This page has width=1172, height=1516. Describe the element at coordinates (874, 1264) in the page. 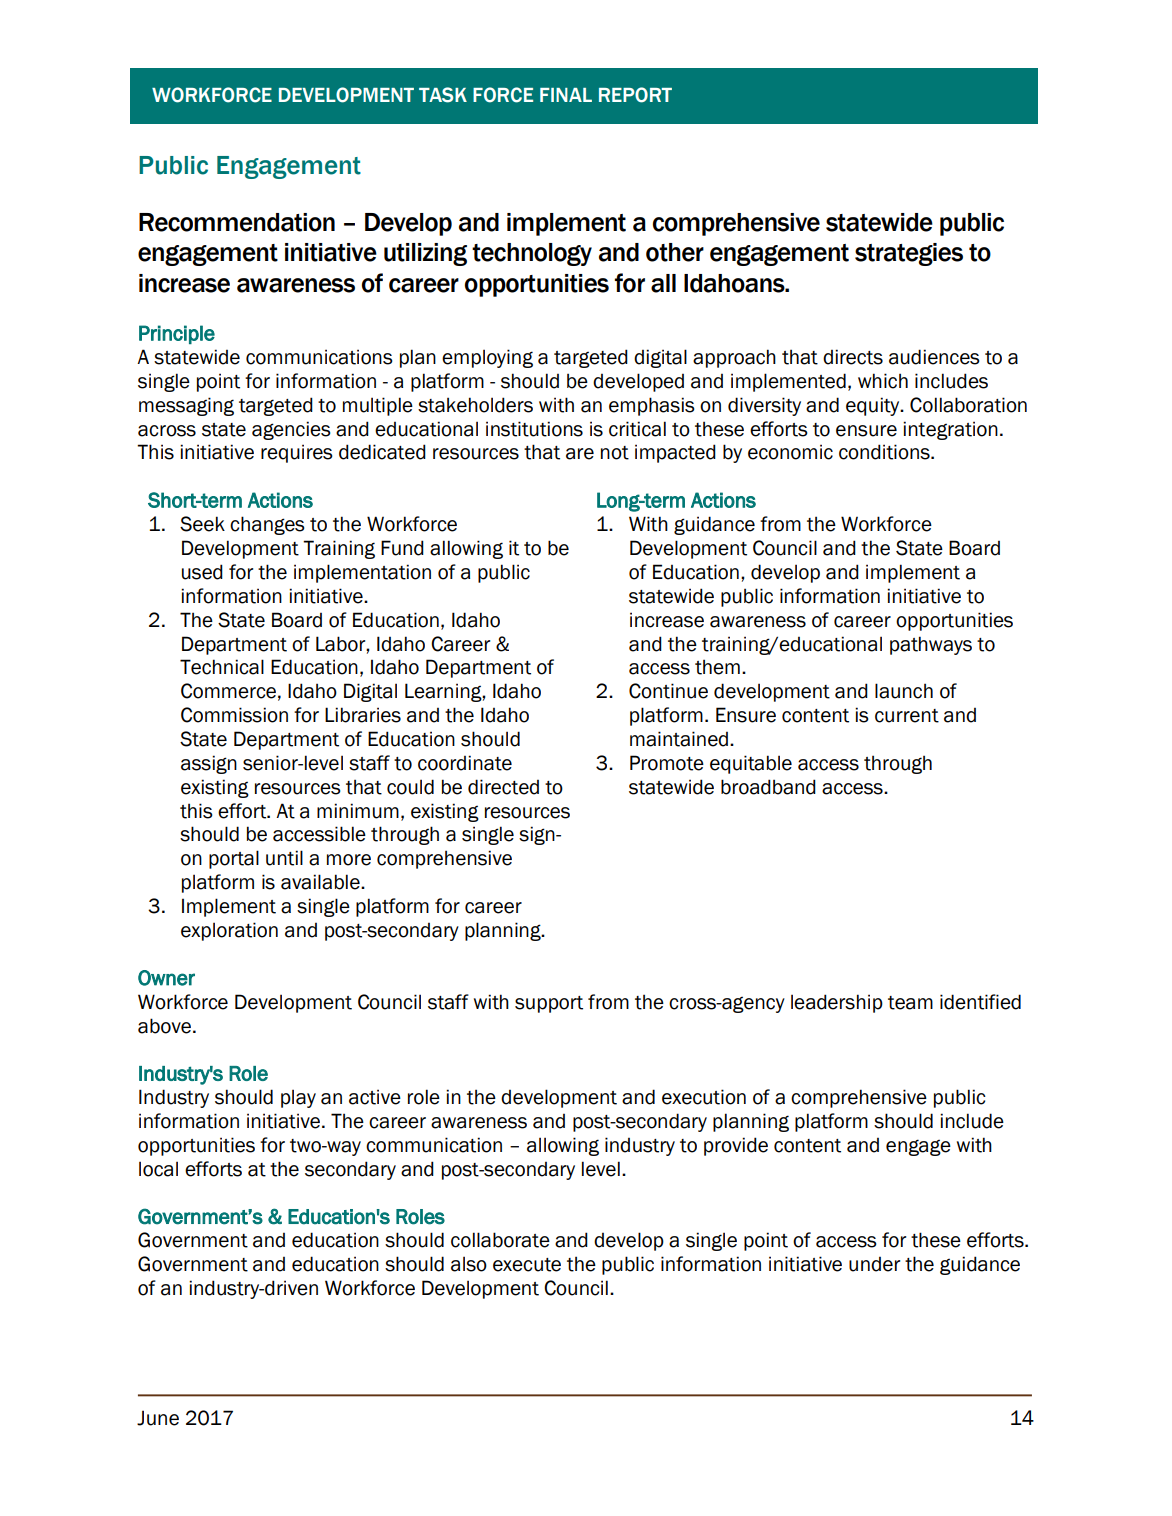

I see `under` at that location.
